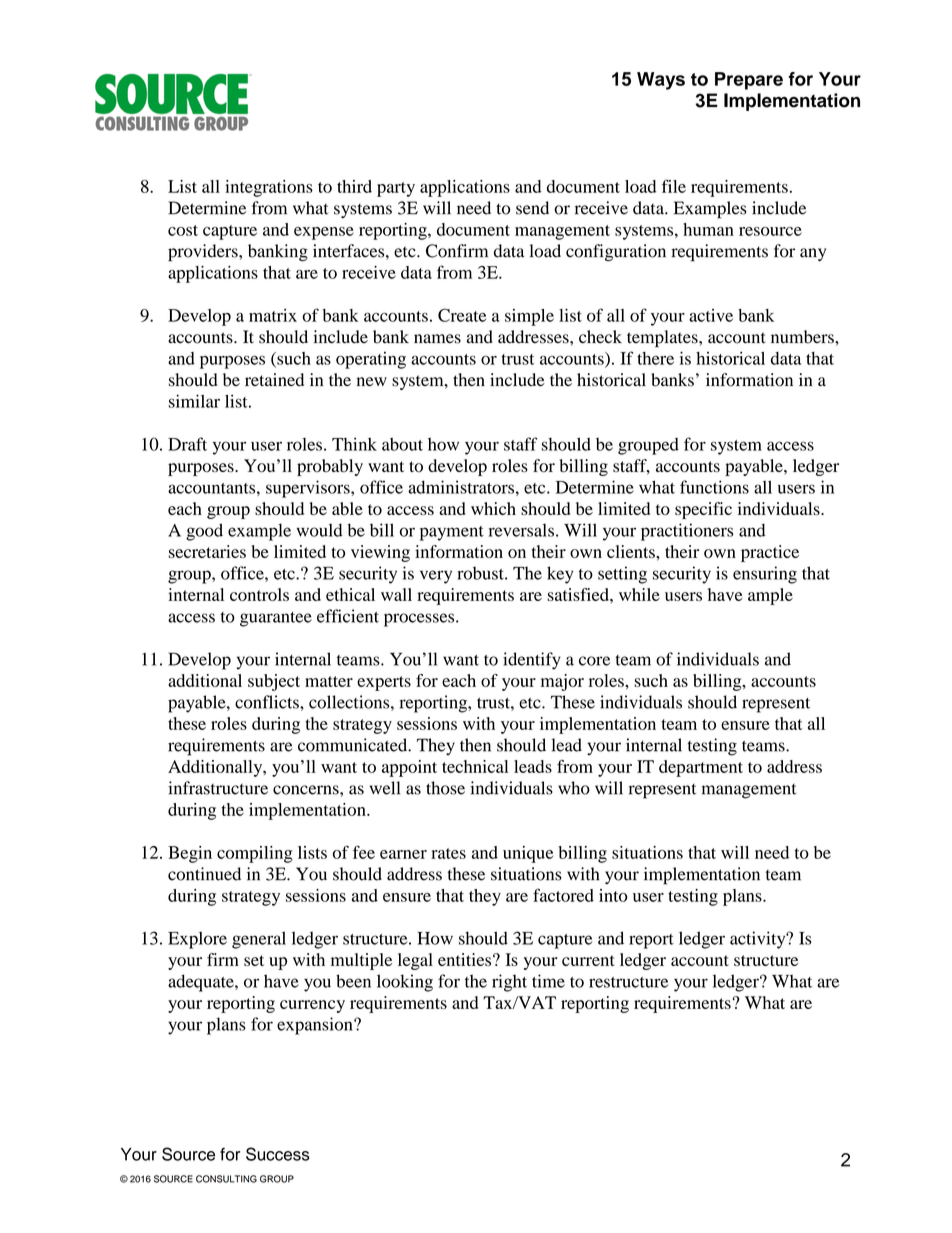 This screenshot has width=952, height=1233. I want to click on into, so click(613, 895).
